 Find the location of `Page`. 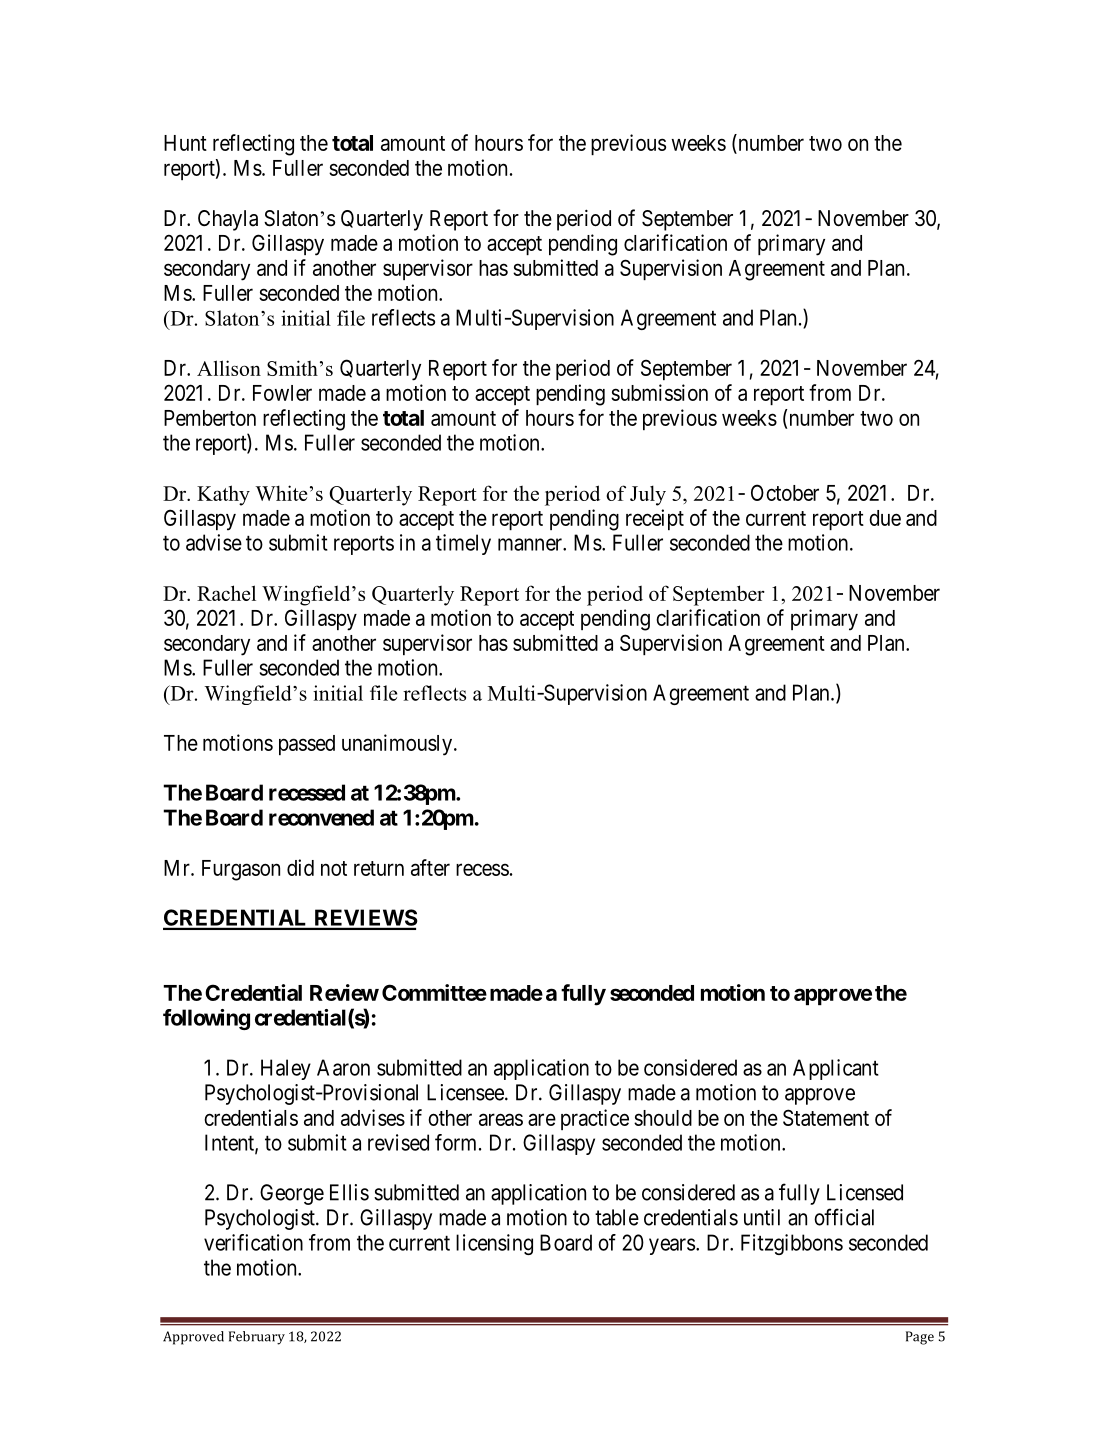

Page is located at coordinates (920, 1338).
